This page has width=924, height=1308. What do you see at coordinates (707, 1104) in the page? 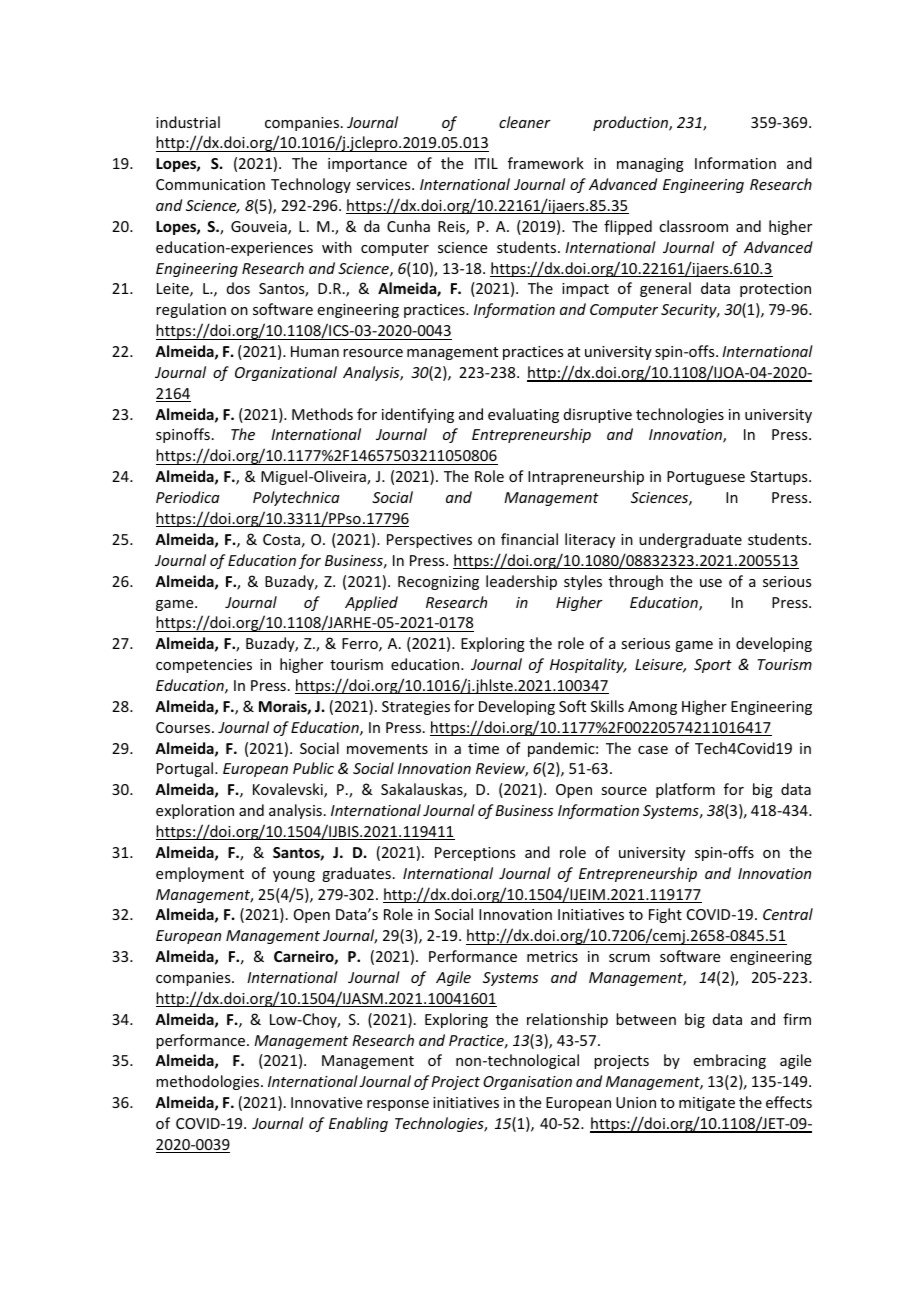
I see `mitigate` at bounding box center [707, 1104].
